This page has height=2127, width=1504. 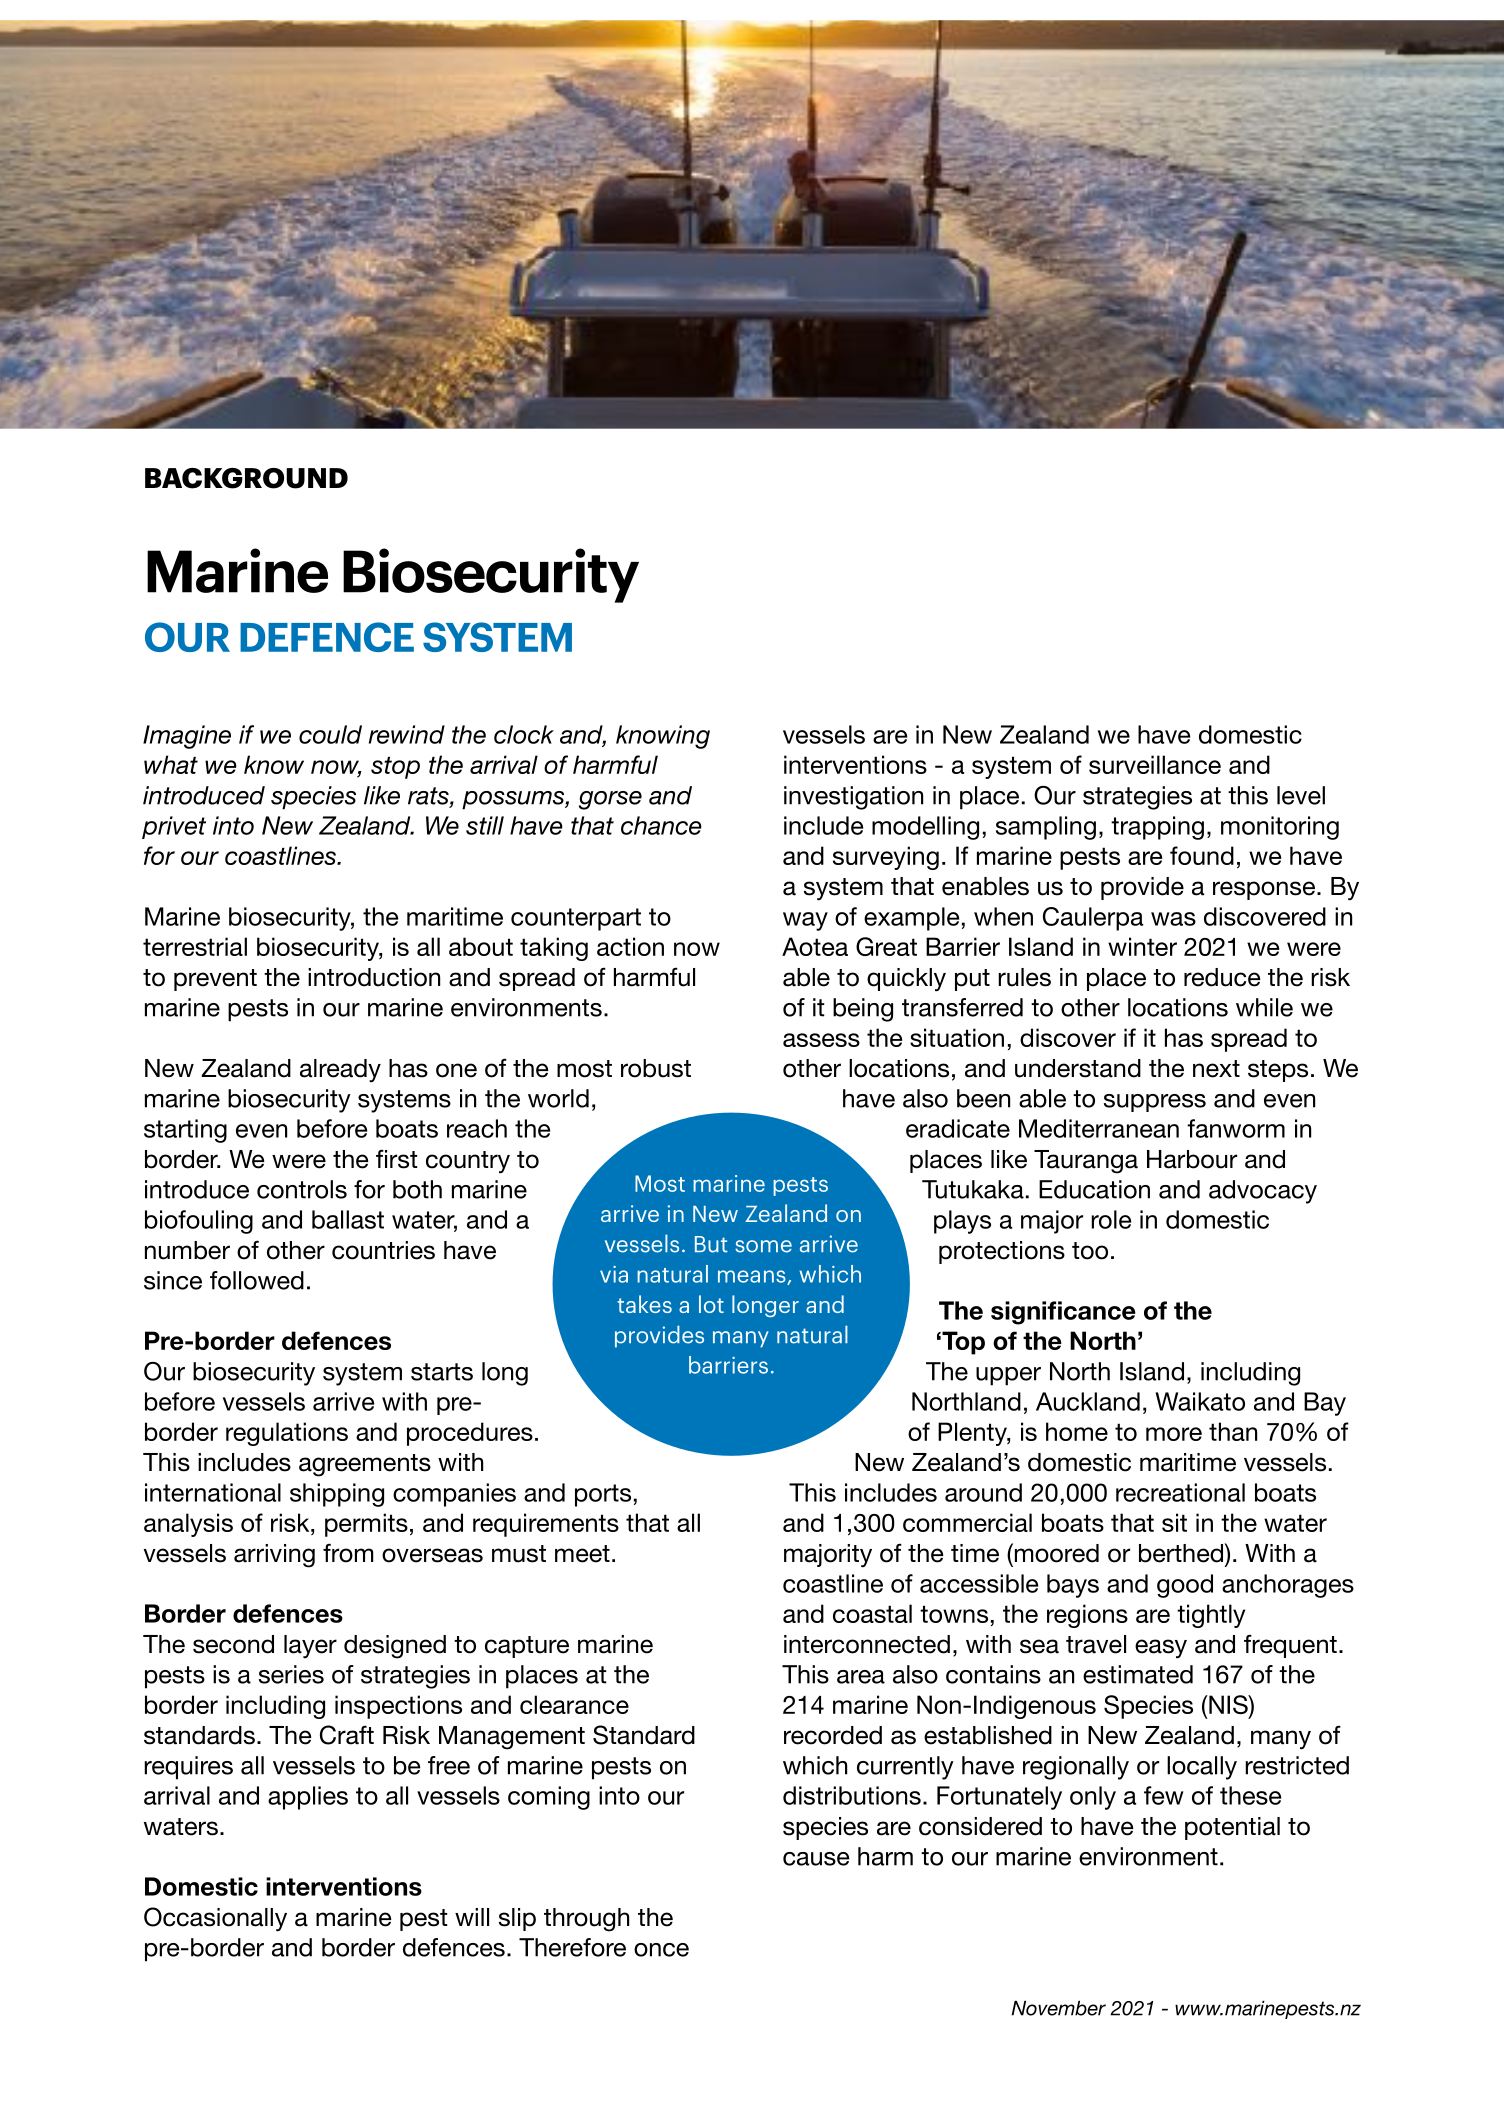 What do you see at coordinates (524, 734) in the page?
I see `clock` at bounding box center [524, 734].
